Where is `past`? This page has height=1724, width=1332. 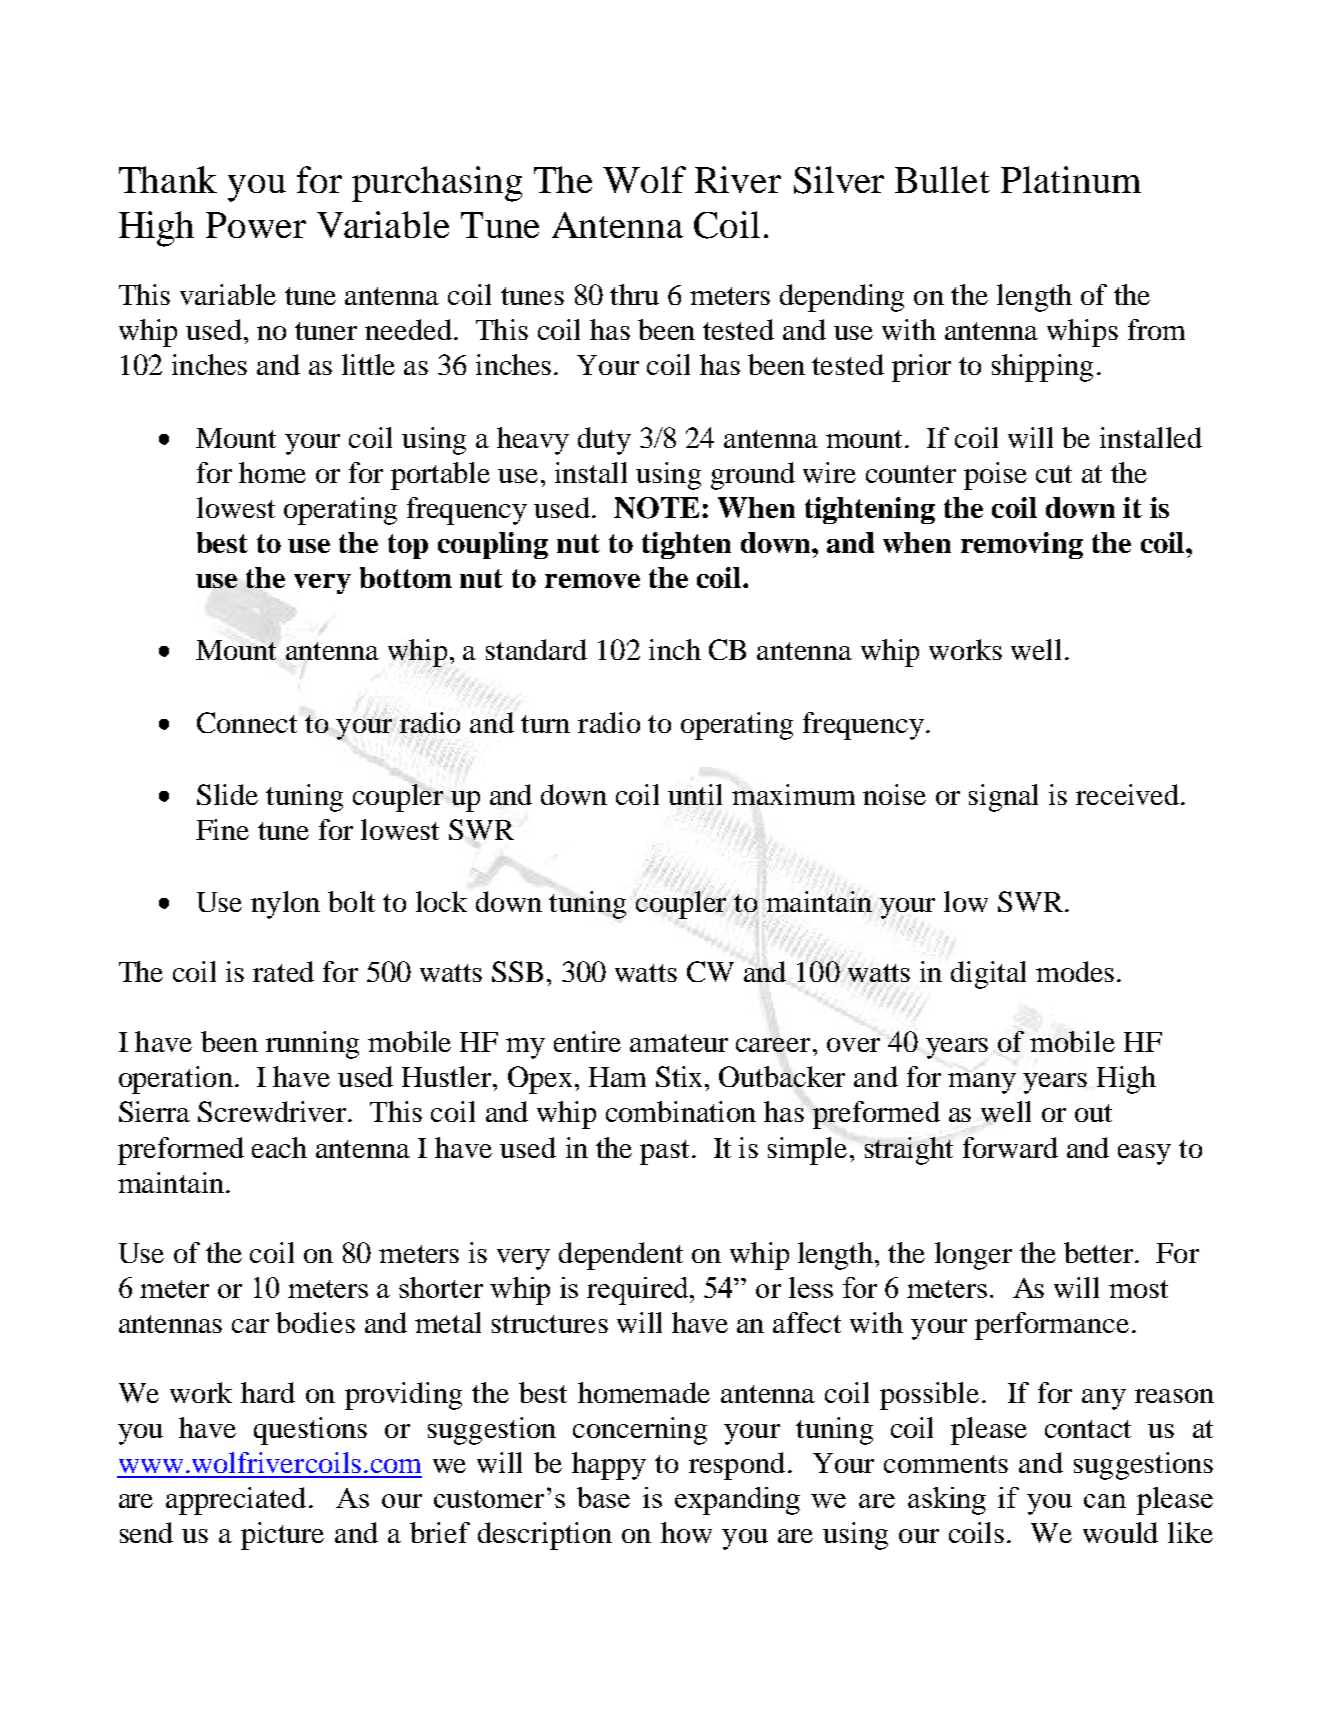 past is located at coordinates (664, 1152).
